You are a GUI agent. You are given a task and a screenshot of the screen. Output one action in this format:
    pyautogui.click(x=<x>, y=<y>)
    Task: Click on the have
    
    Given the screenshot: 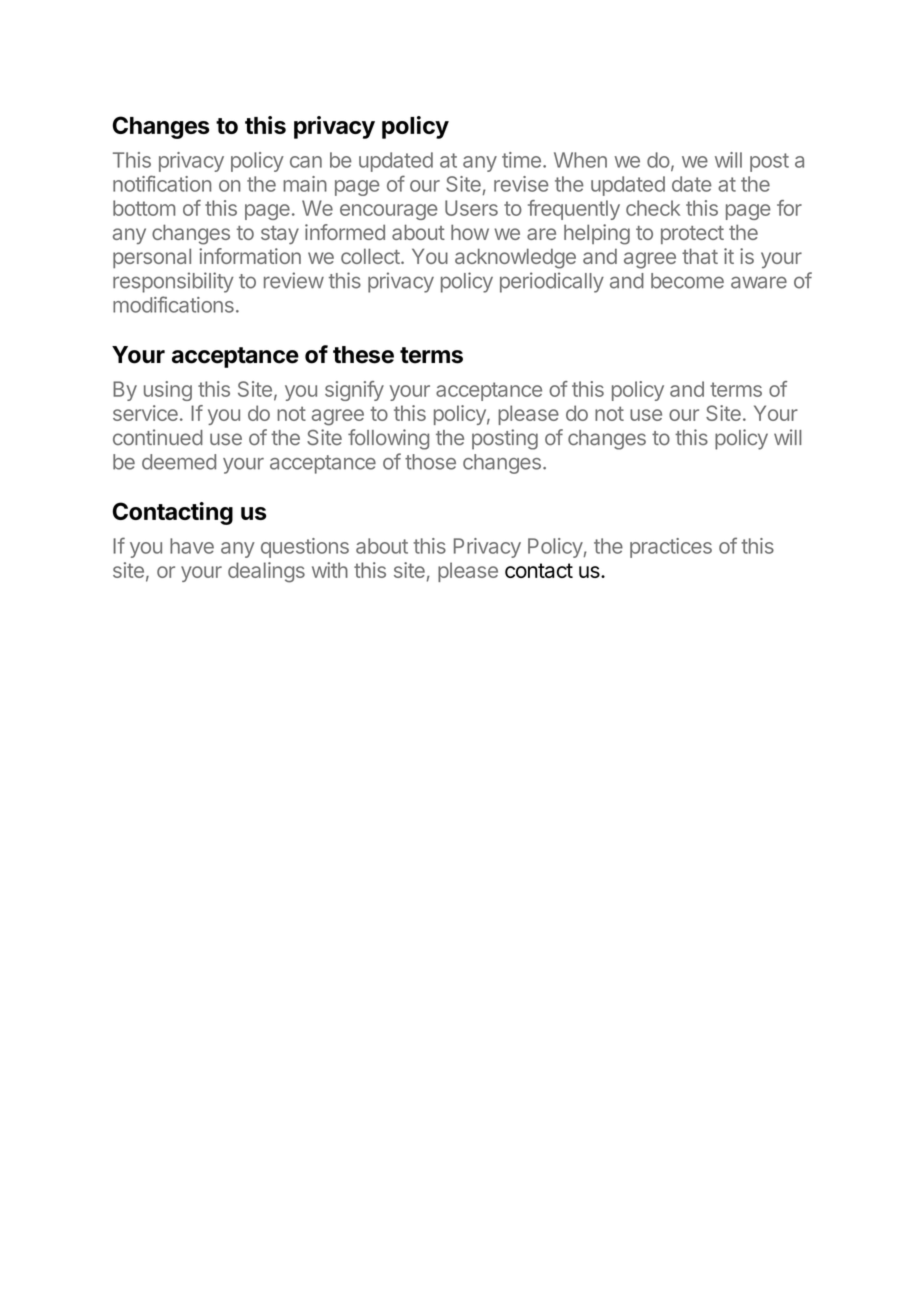 What is the action you would take?
    pyautogui.click(x=192, y=546)
